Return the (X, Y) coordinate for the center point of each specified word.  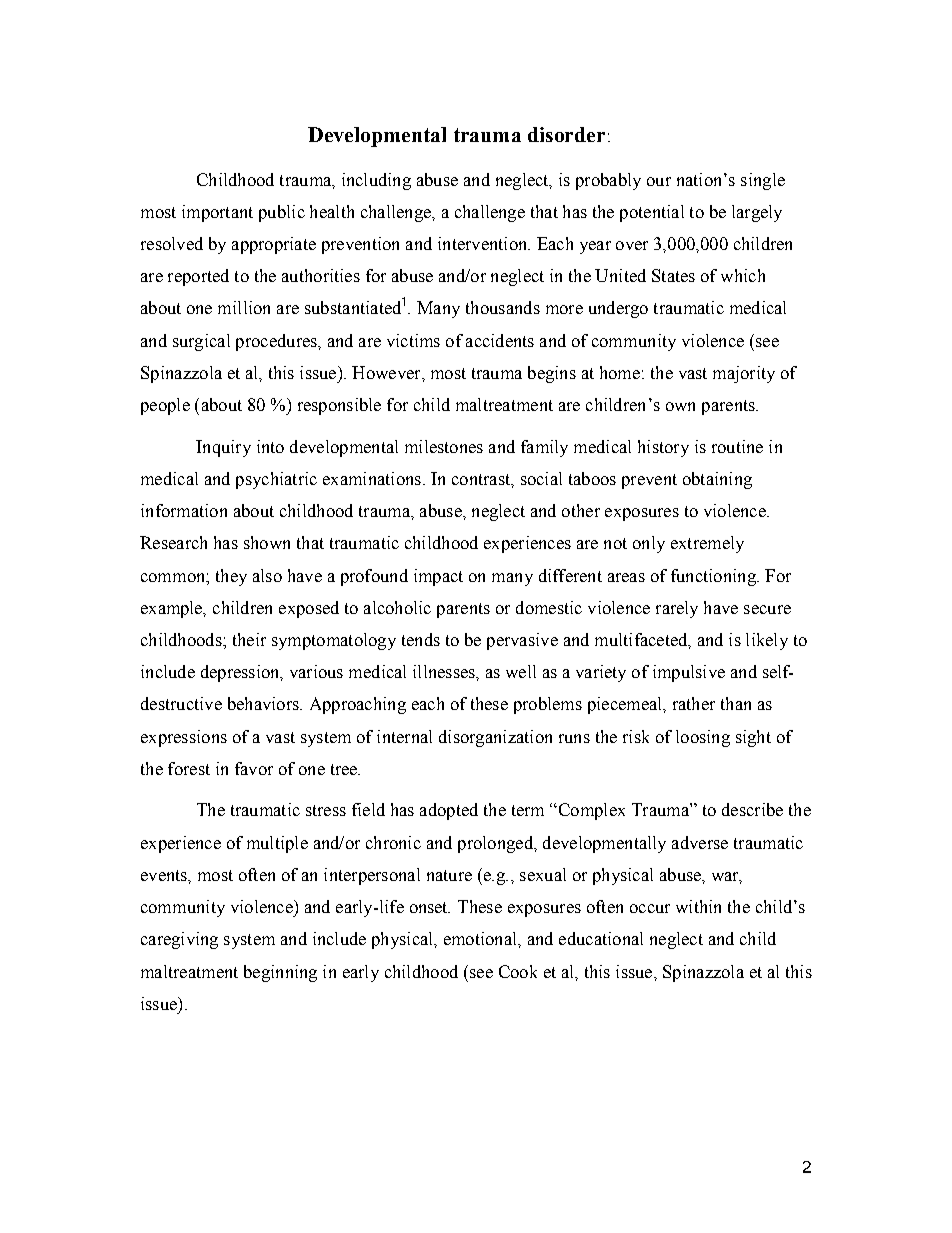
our (659, 181)
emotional (481, 938)
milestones (444, 446)
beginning (280, 973)
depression (241, 673)
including (376, 181)
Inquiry (223, 448)
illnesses (445, 671)
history (663, 448)
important (217, 213)
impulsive (689, 673)
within (698, 906)
